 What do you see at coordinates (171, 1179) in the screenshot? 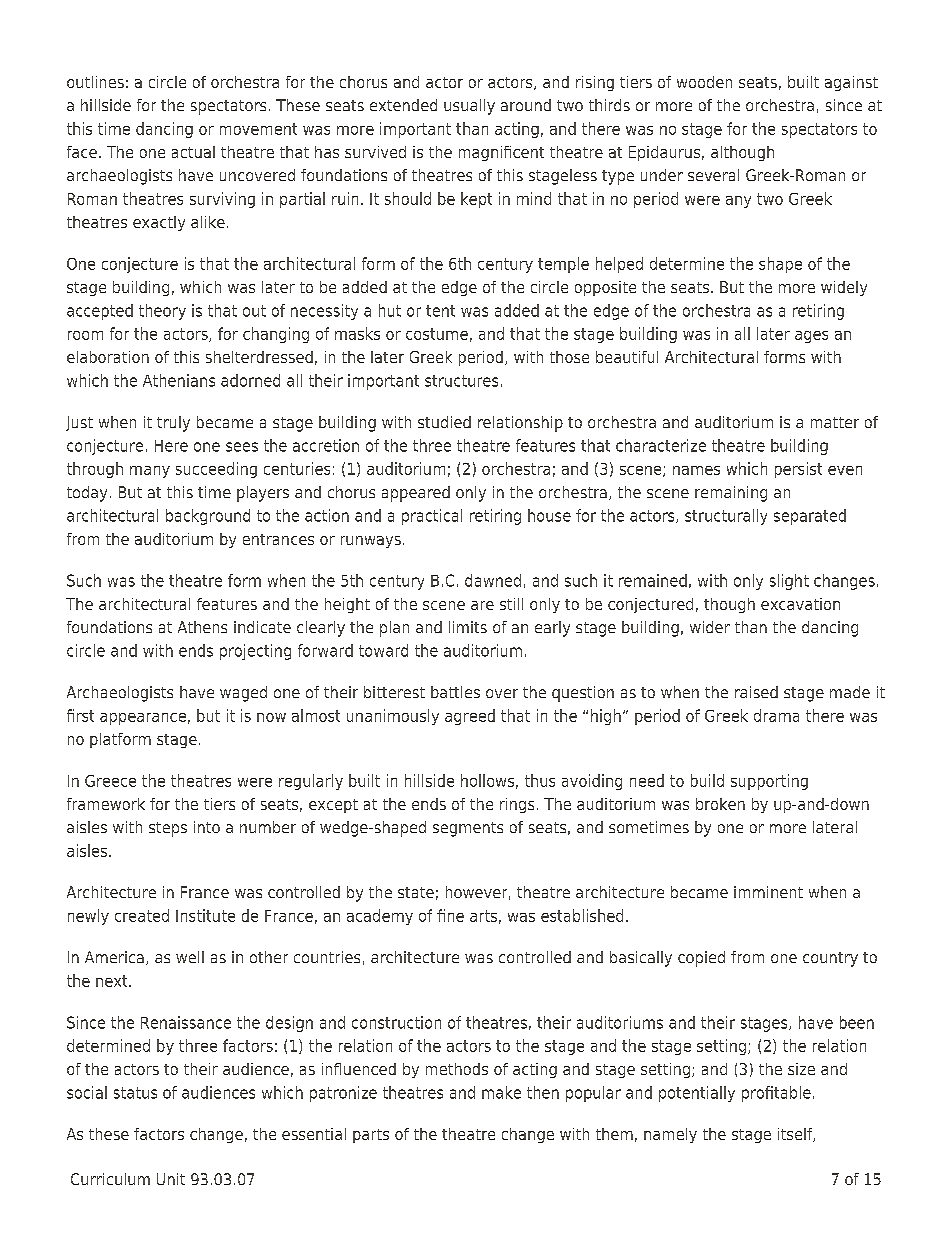
I see `Unit` at bounding box center [171, 1179].
